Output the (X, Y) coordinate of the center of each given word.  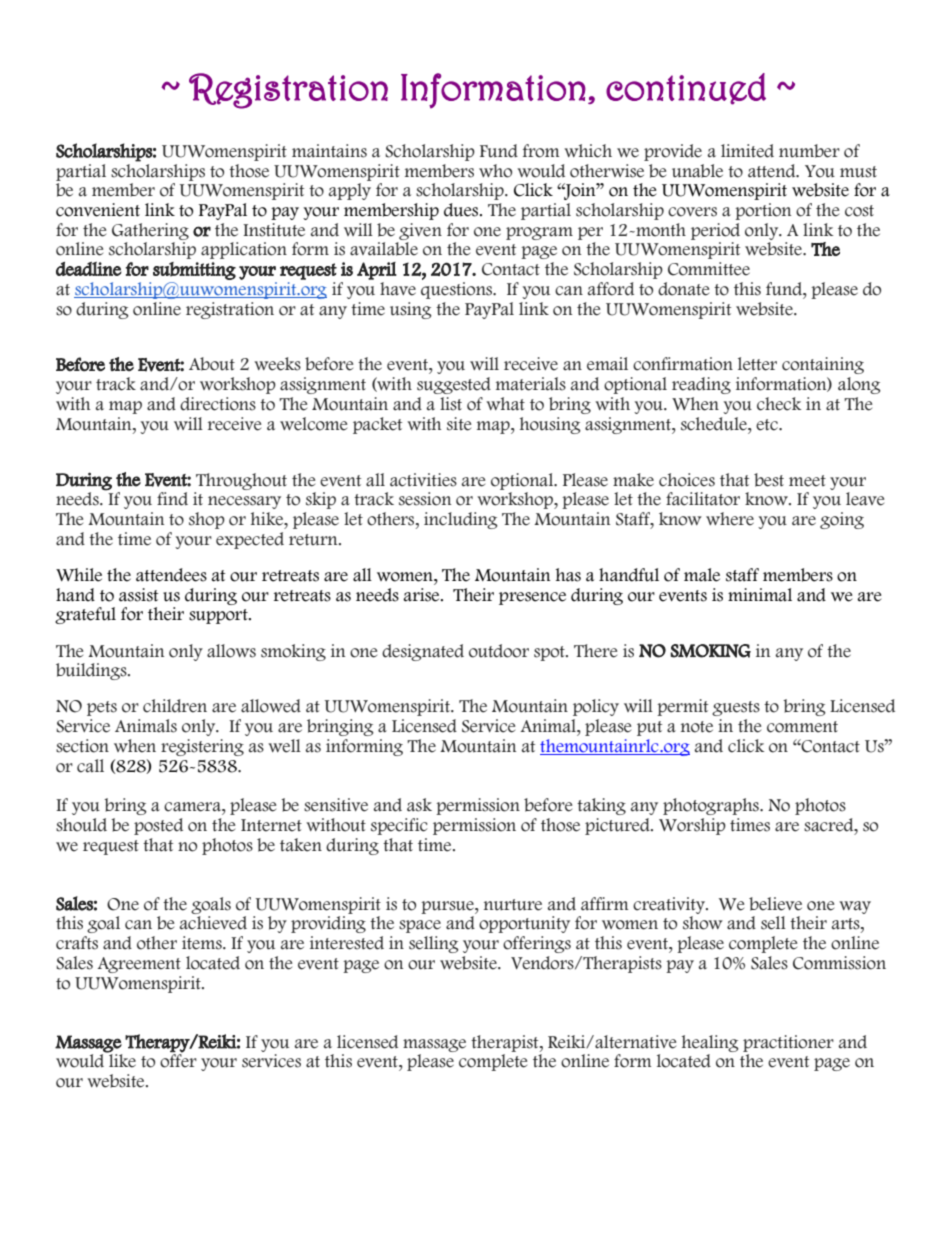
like (121, 1060)
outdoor (499, 651)
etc (768, 425)
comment (802, 727)
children (175, 706)
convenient (98, 210)
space (420, 926)
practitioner (788, 1043)
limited (747, 151)
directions (218, 404)
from (541, 151)
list (451, 404)
